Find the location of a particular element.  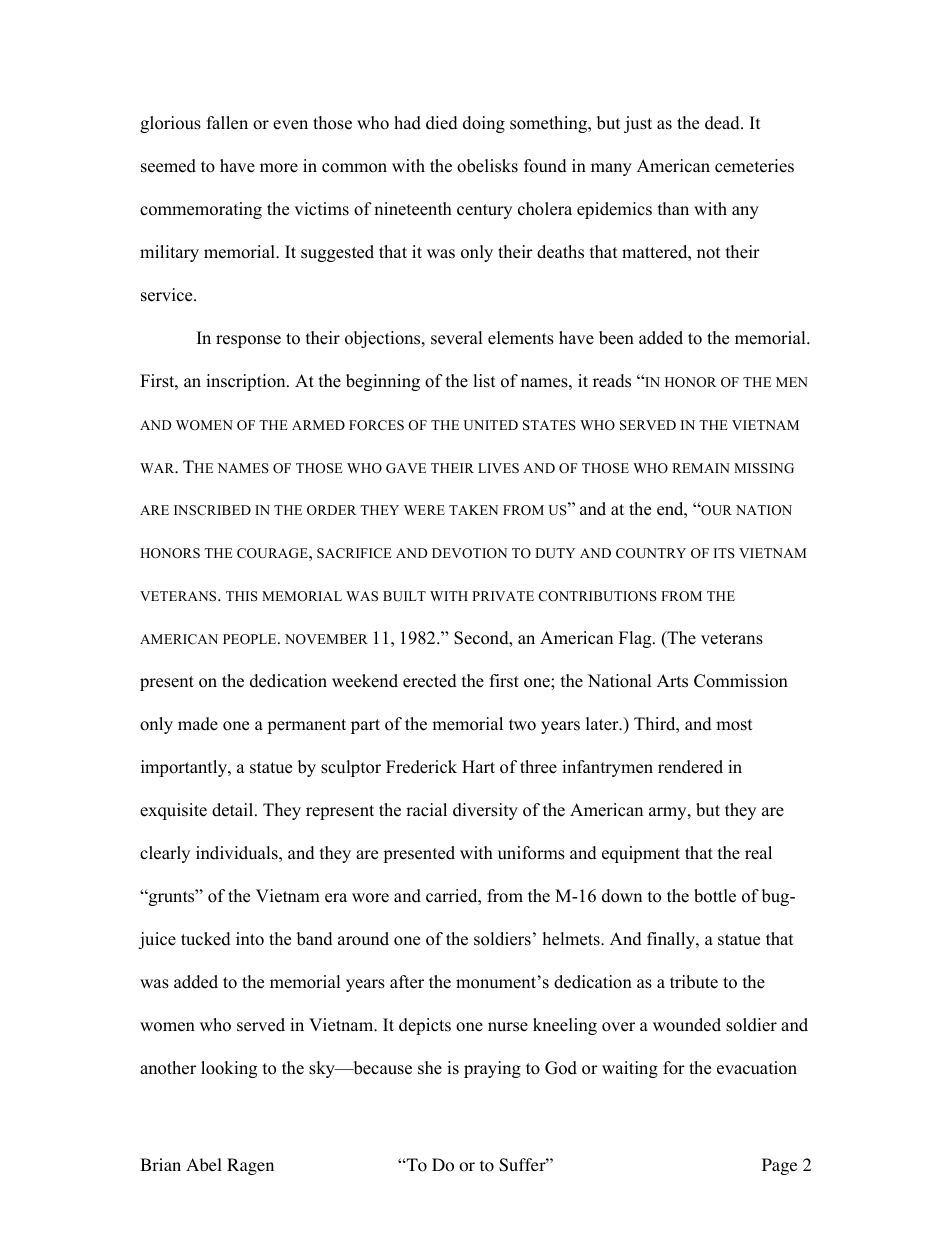

Ragen is located at coordinates (250, 1166).
